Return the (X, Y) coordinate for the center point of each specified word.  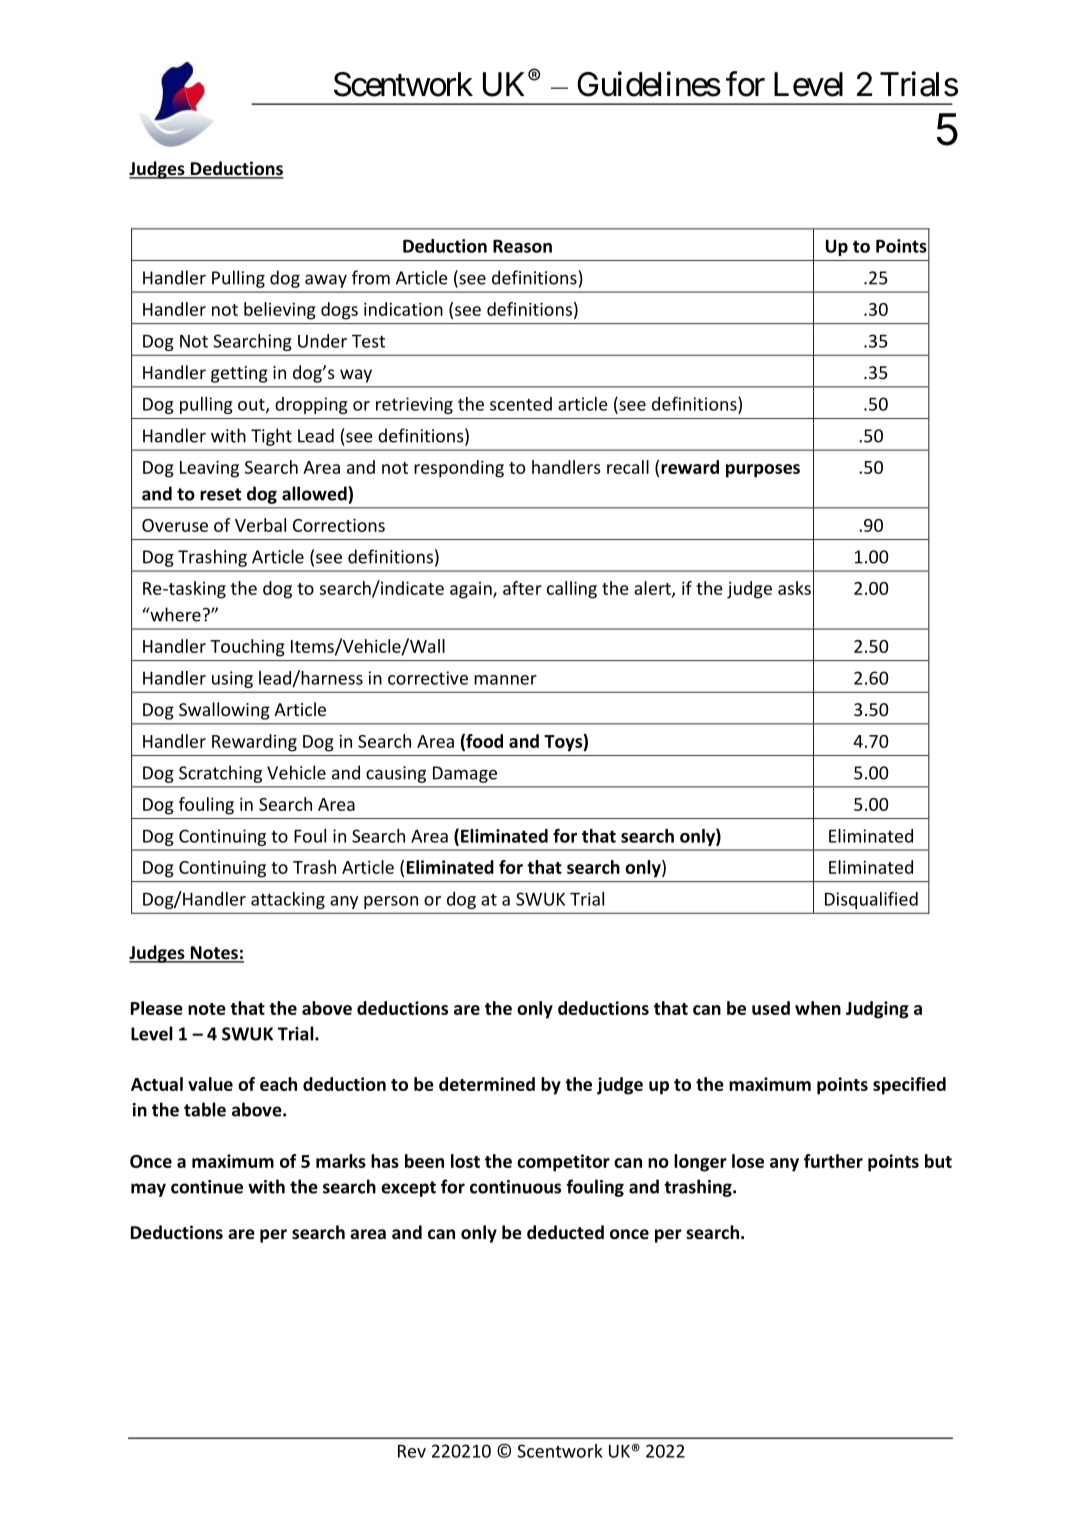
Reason (522, 246)
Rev (412, 1451)
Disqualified (871, 900)
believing (280, 311)
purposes (763, 471)
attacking (288, 900)
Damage (465, 774)
